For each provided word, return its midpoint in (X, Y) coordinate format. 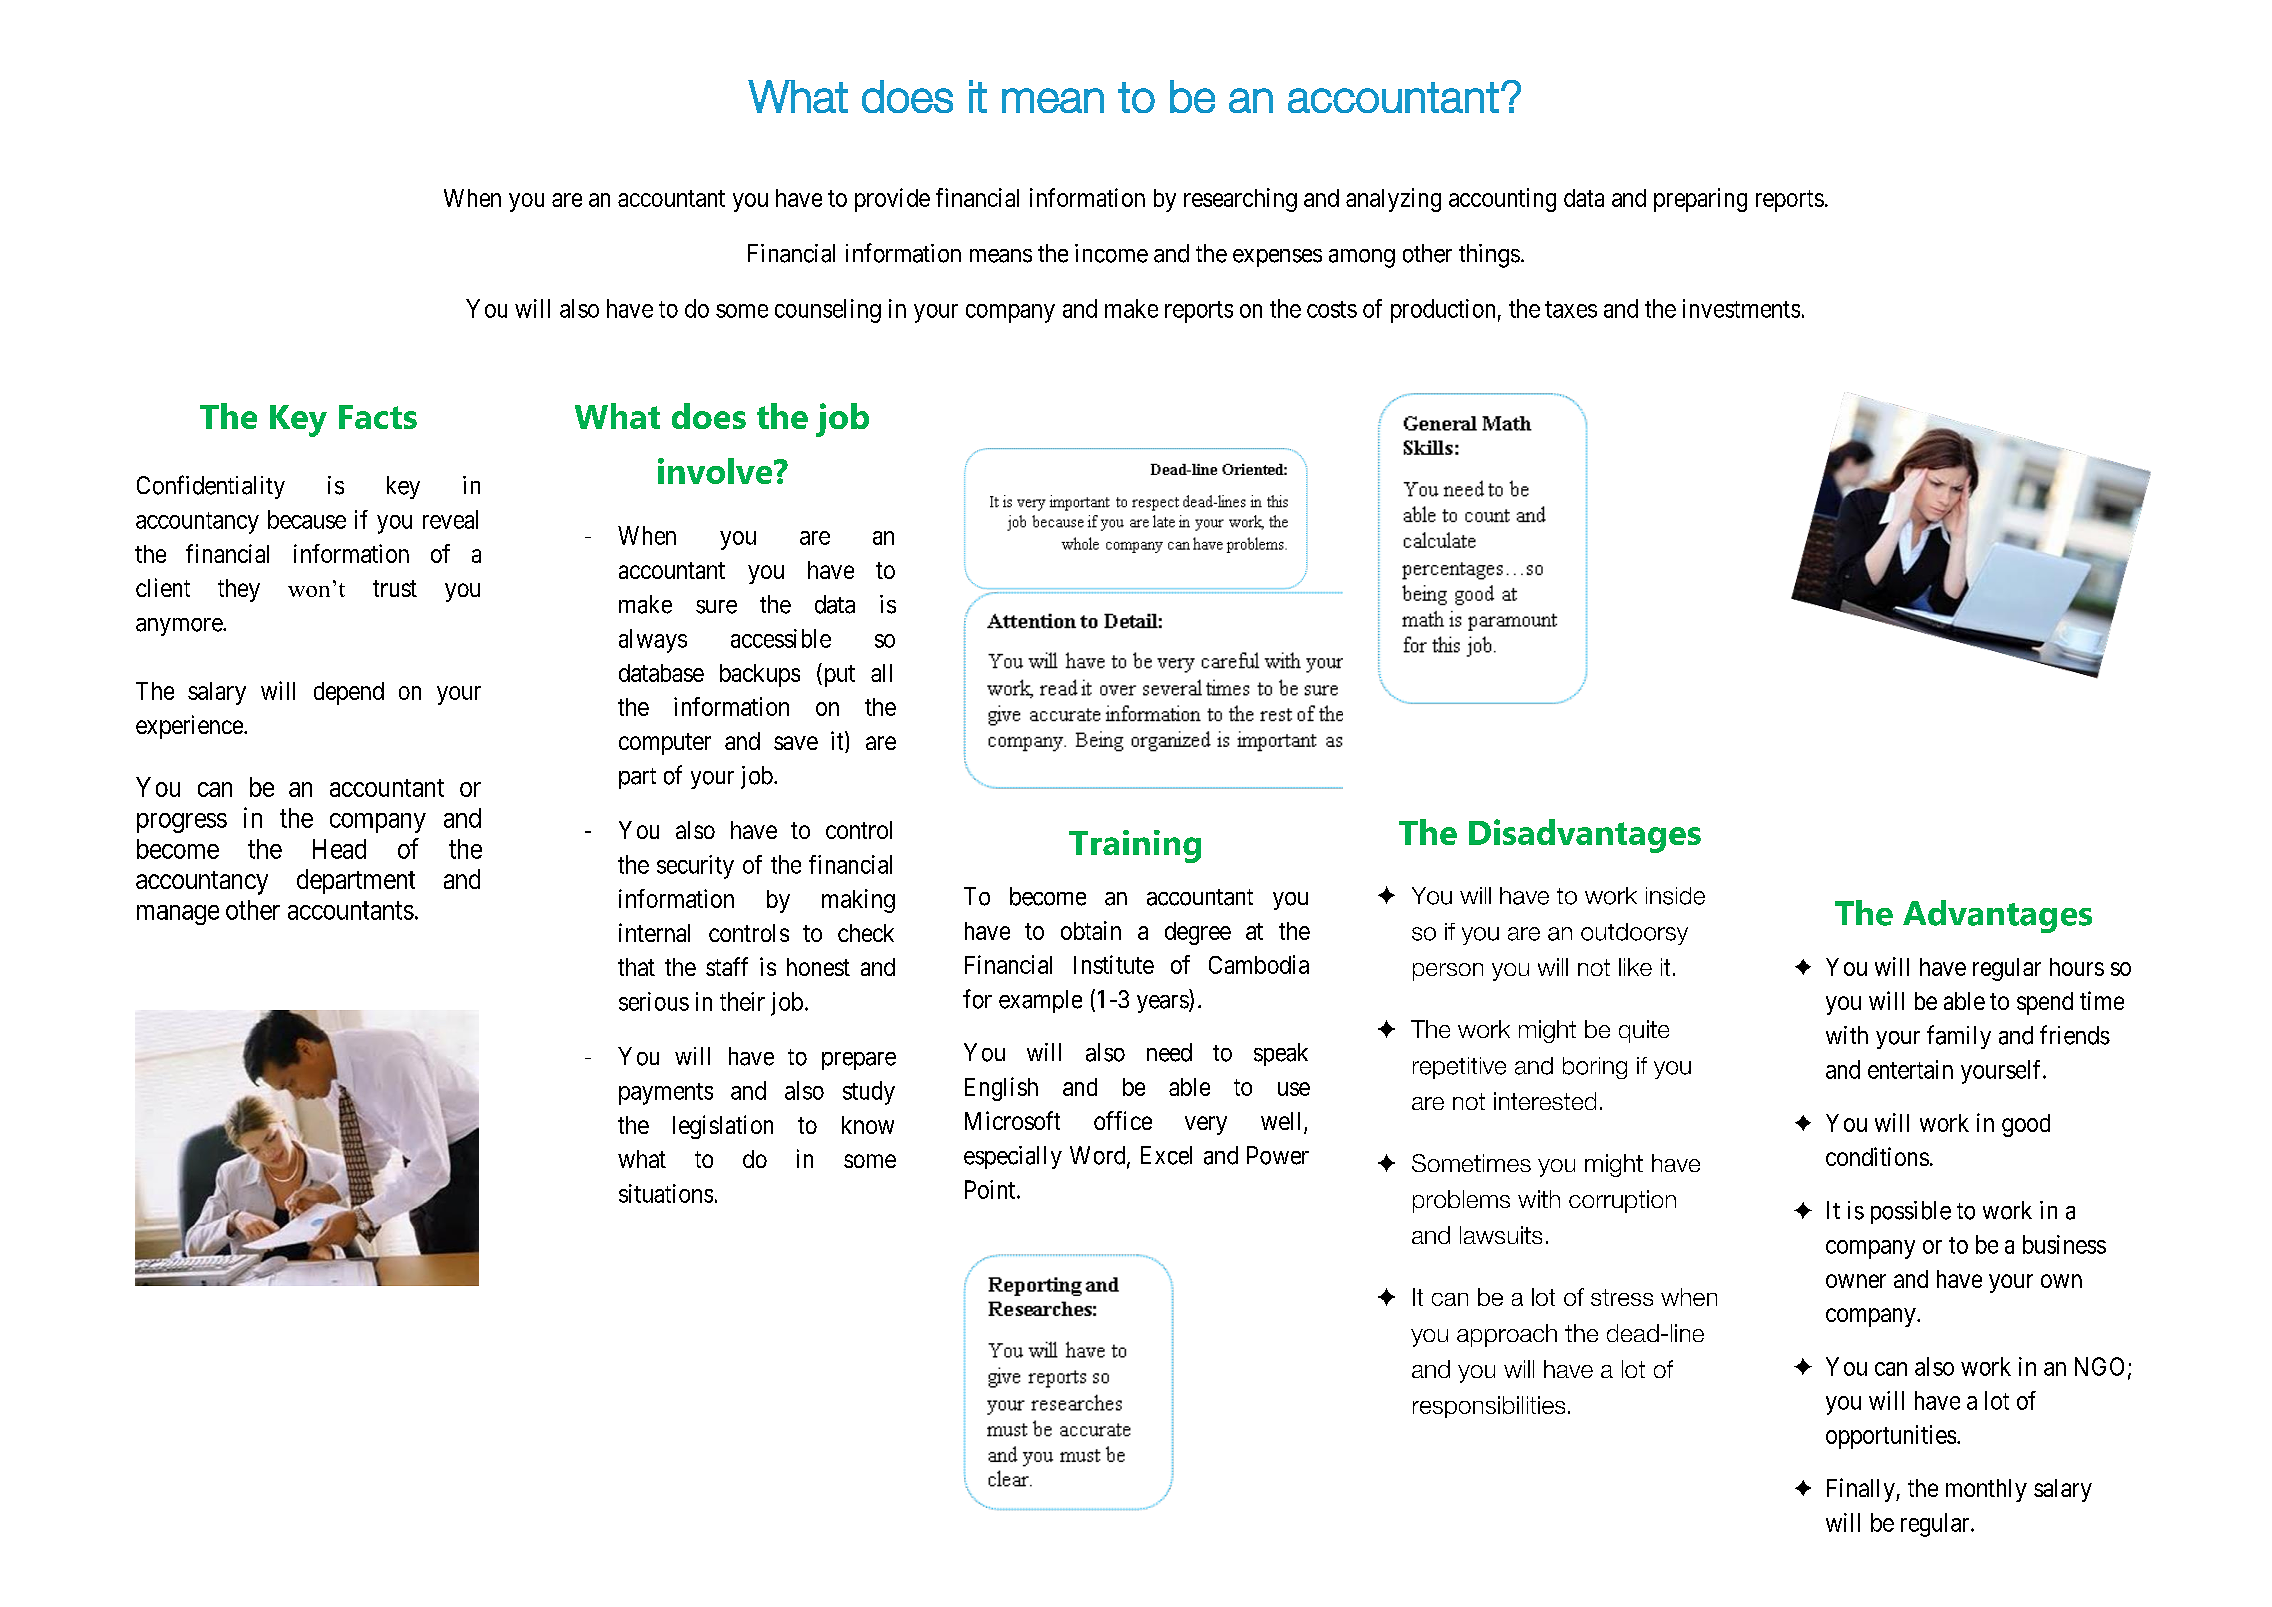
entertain (1910, 1069)
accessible (781, 638)
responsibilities (1489, 1407)
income (1111, 253)
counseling (828, 311)
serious (654, 1001)
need (1169, 1052)
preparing (1700, 200)
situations (666, 1193)
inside (1675, 896)
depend (349, 693)
